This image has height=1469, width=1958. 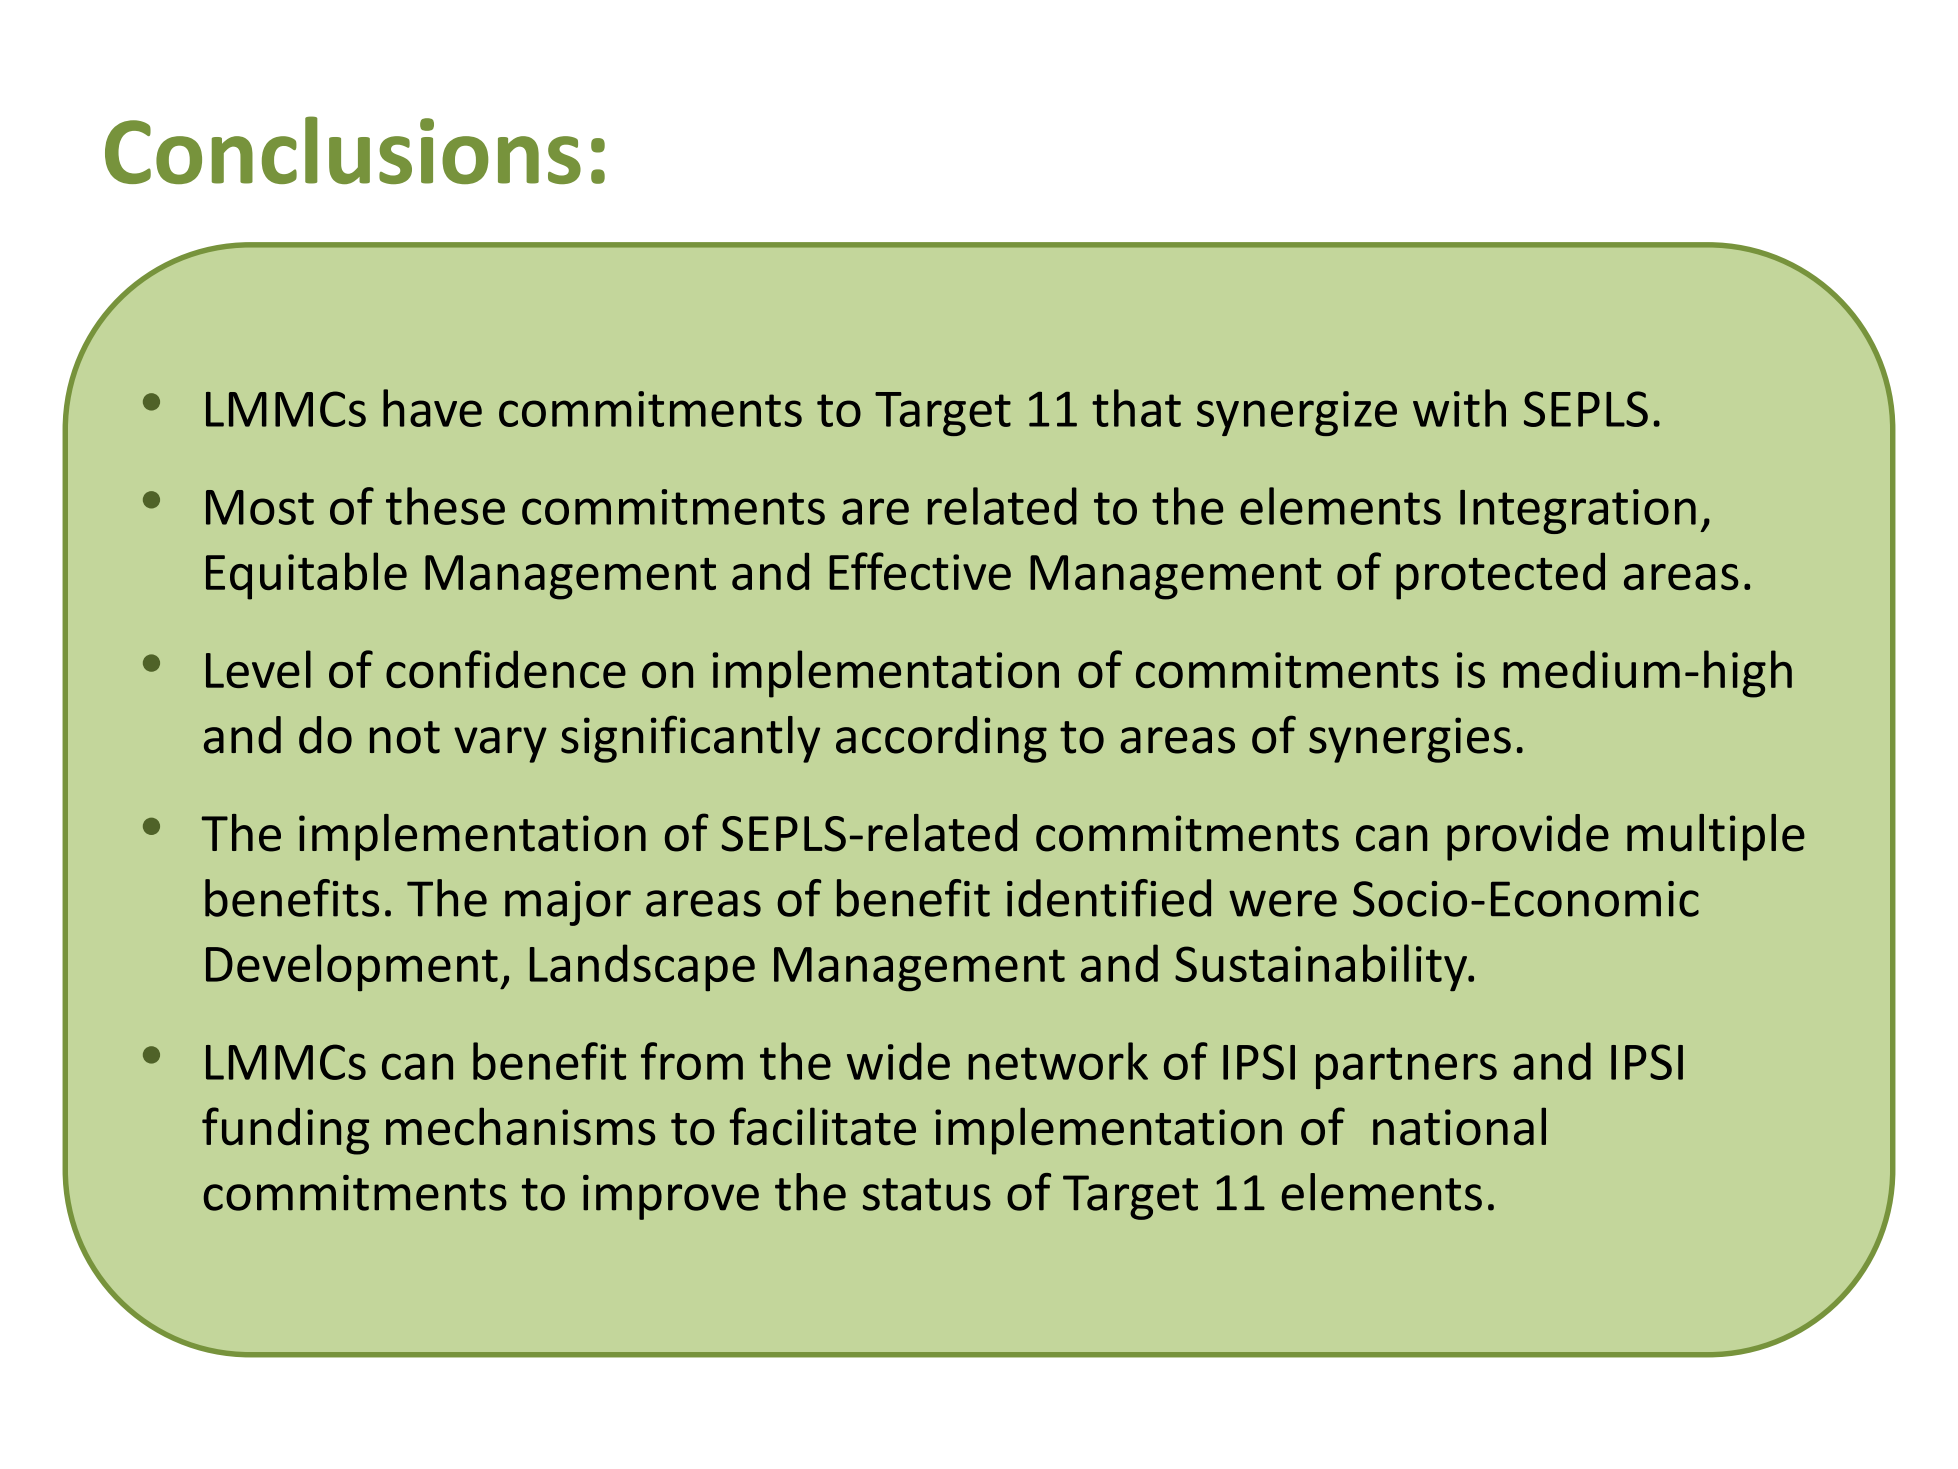 I want to click on with, so click(x=1459, y=408).
